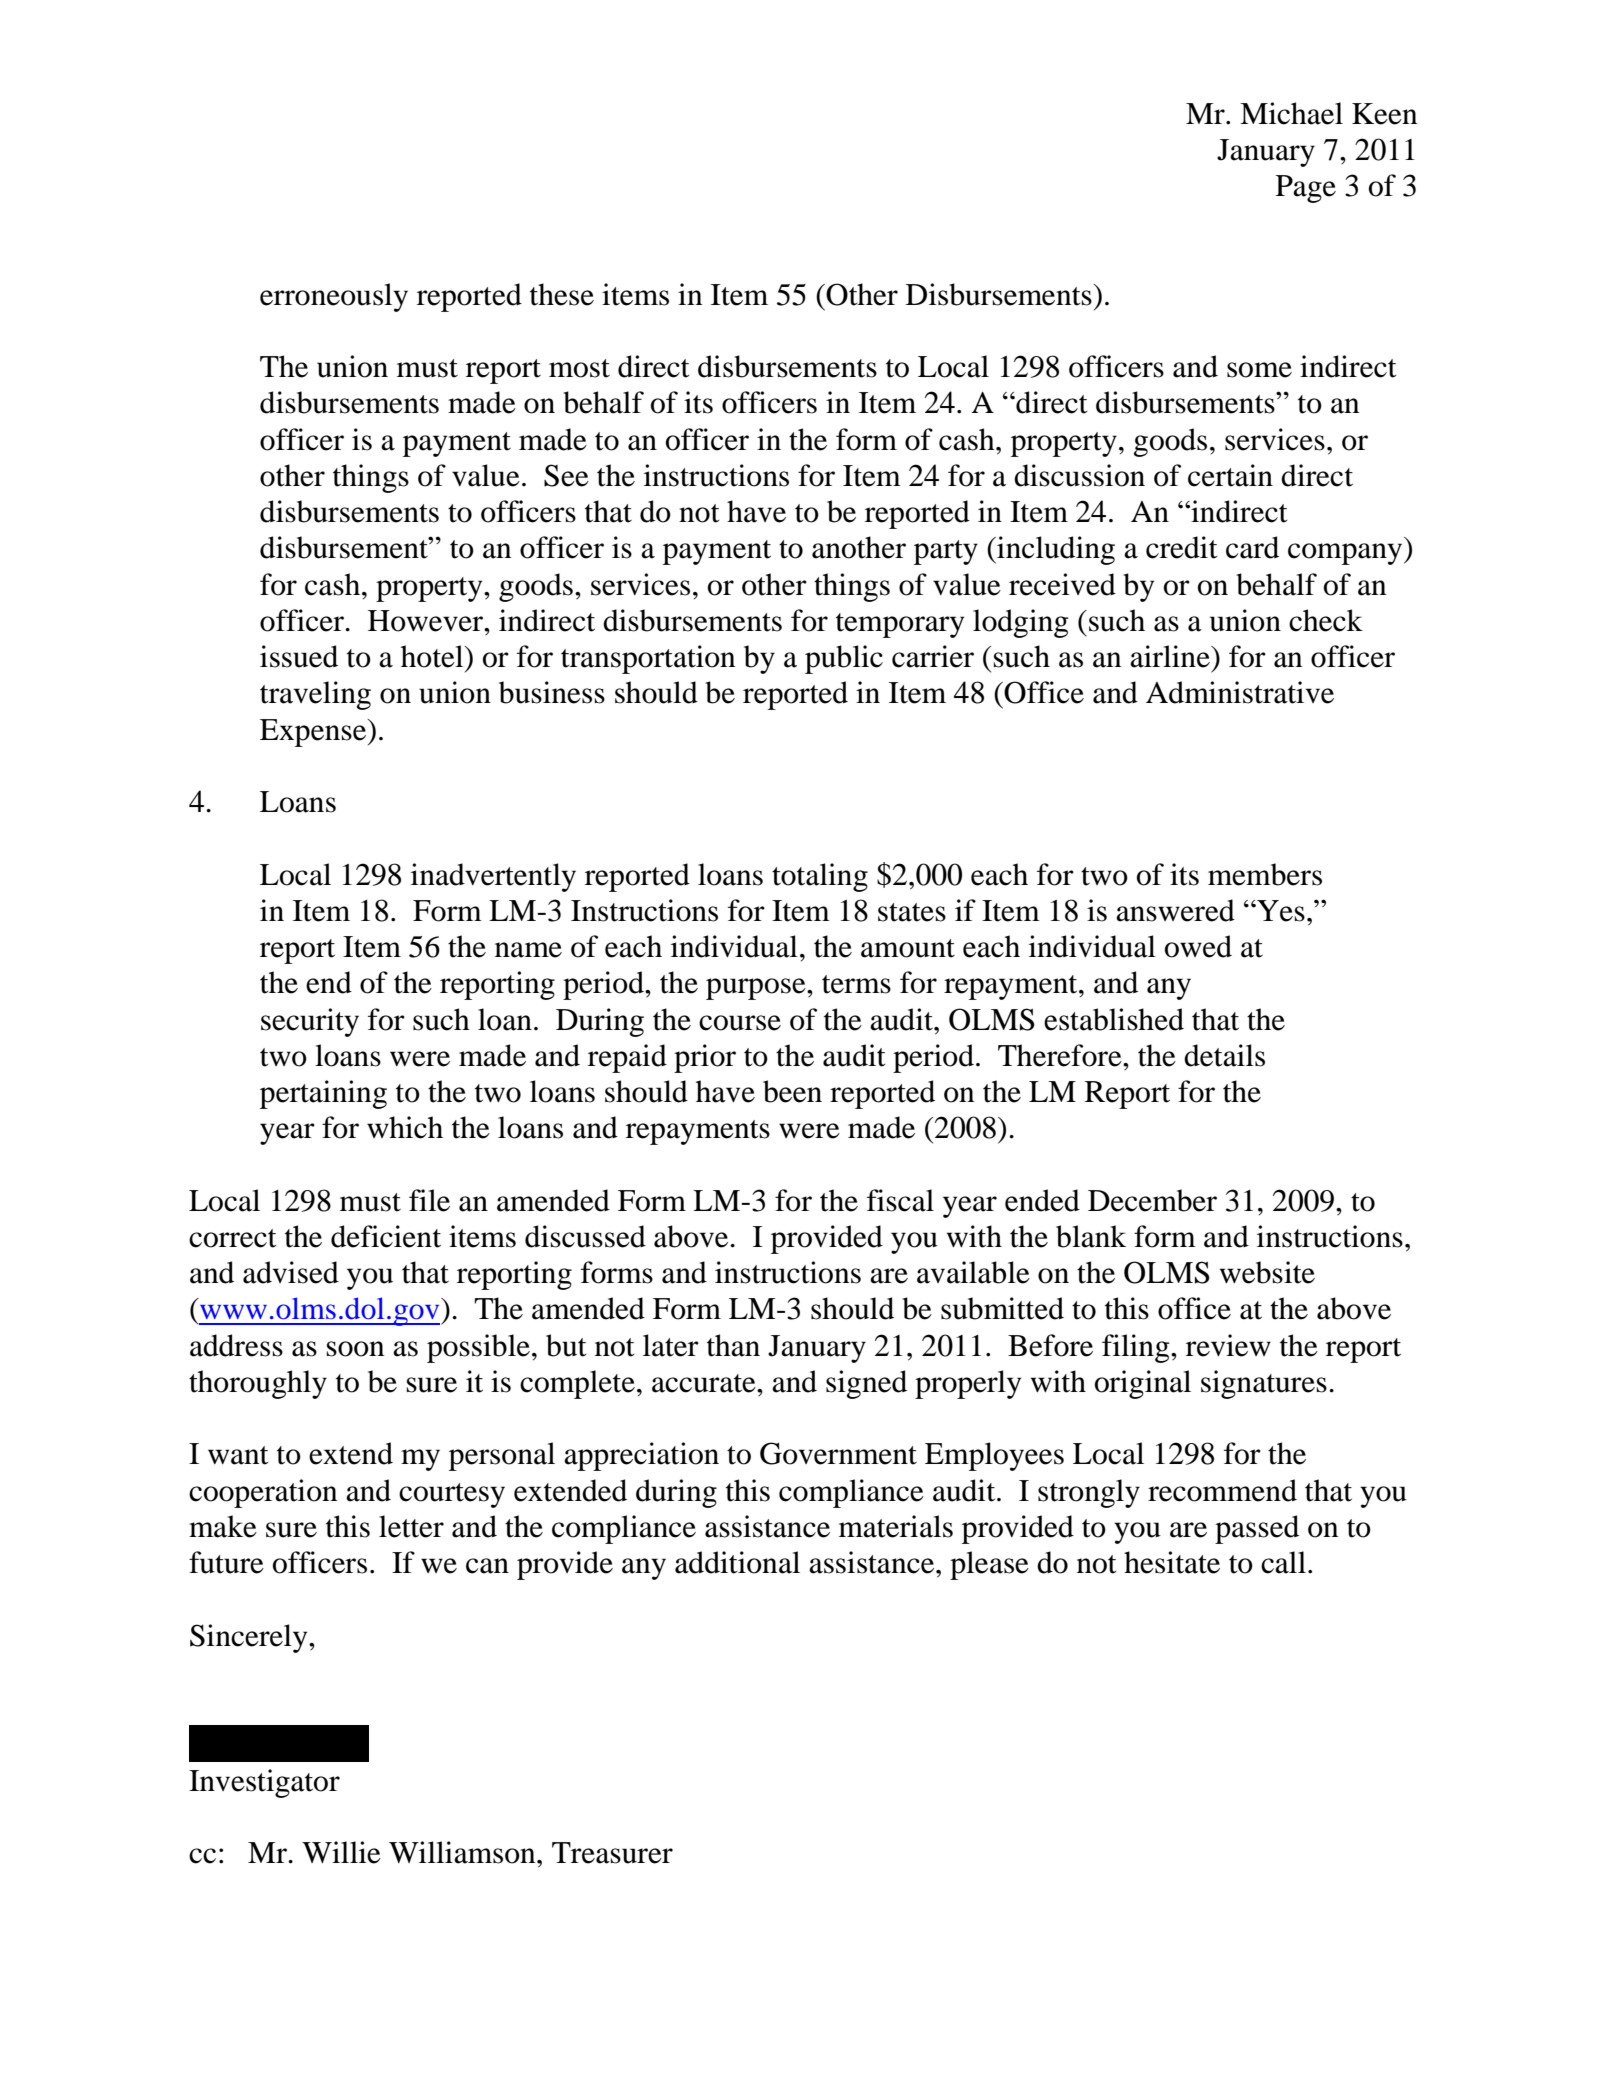 This screenshot has height=2080, width=1607. Describe the element at coordinates (757, 989) in the screenshot. I see `purpose` at that location.
